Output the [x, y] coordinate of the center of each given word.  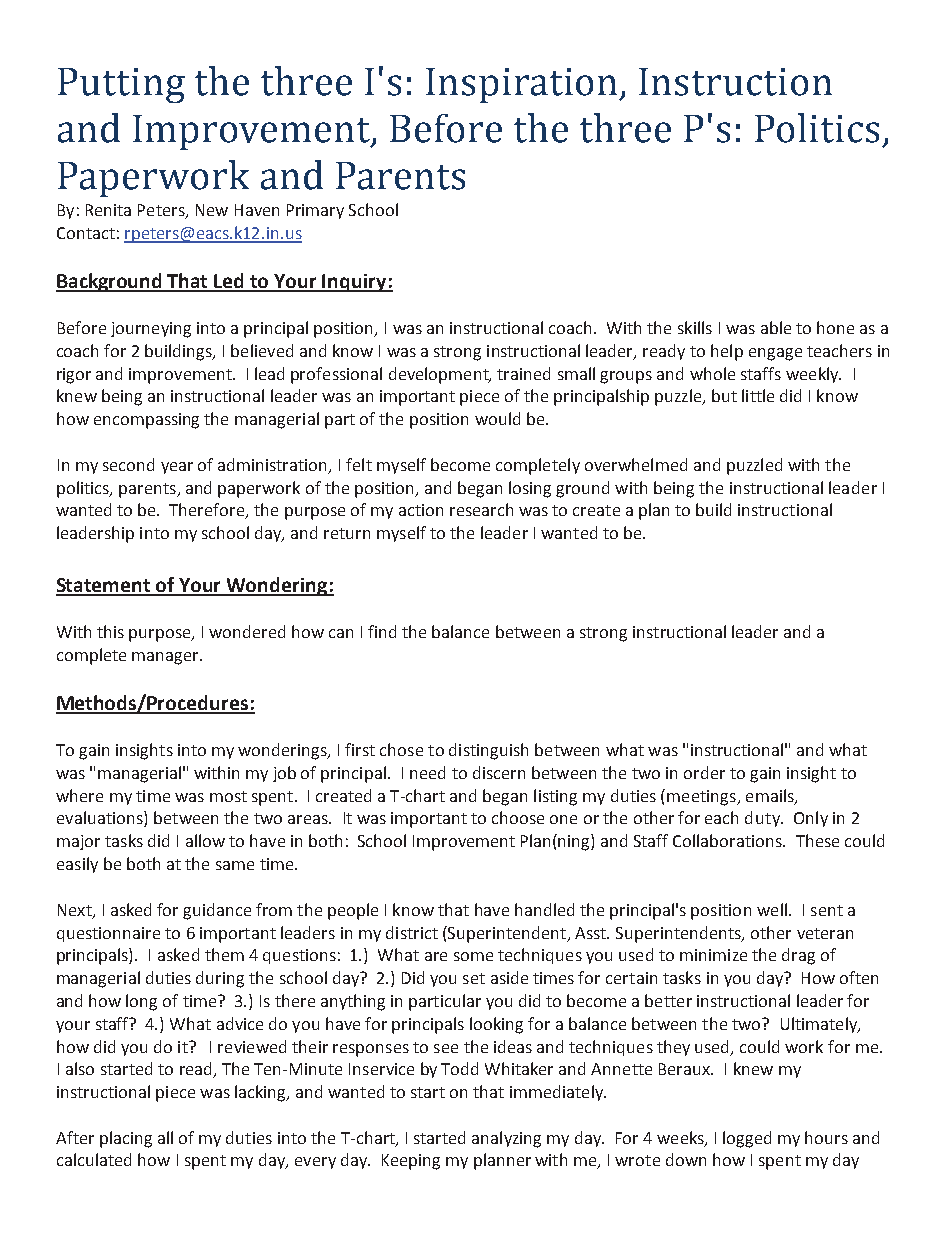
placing [126, 1139]
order [704, 772]
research [481, 509]
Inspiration [523, 85]
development [440, 375]
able [776, 327]
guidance [217, 911]
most [228, 796]
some [473, 956]
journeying [151, 330]
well [772, 909]
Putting [121, 85]
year [177, 468]
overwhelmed [636, 464]
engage [775, 354]
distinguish [488, 751]
